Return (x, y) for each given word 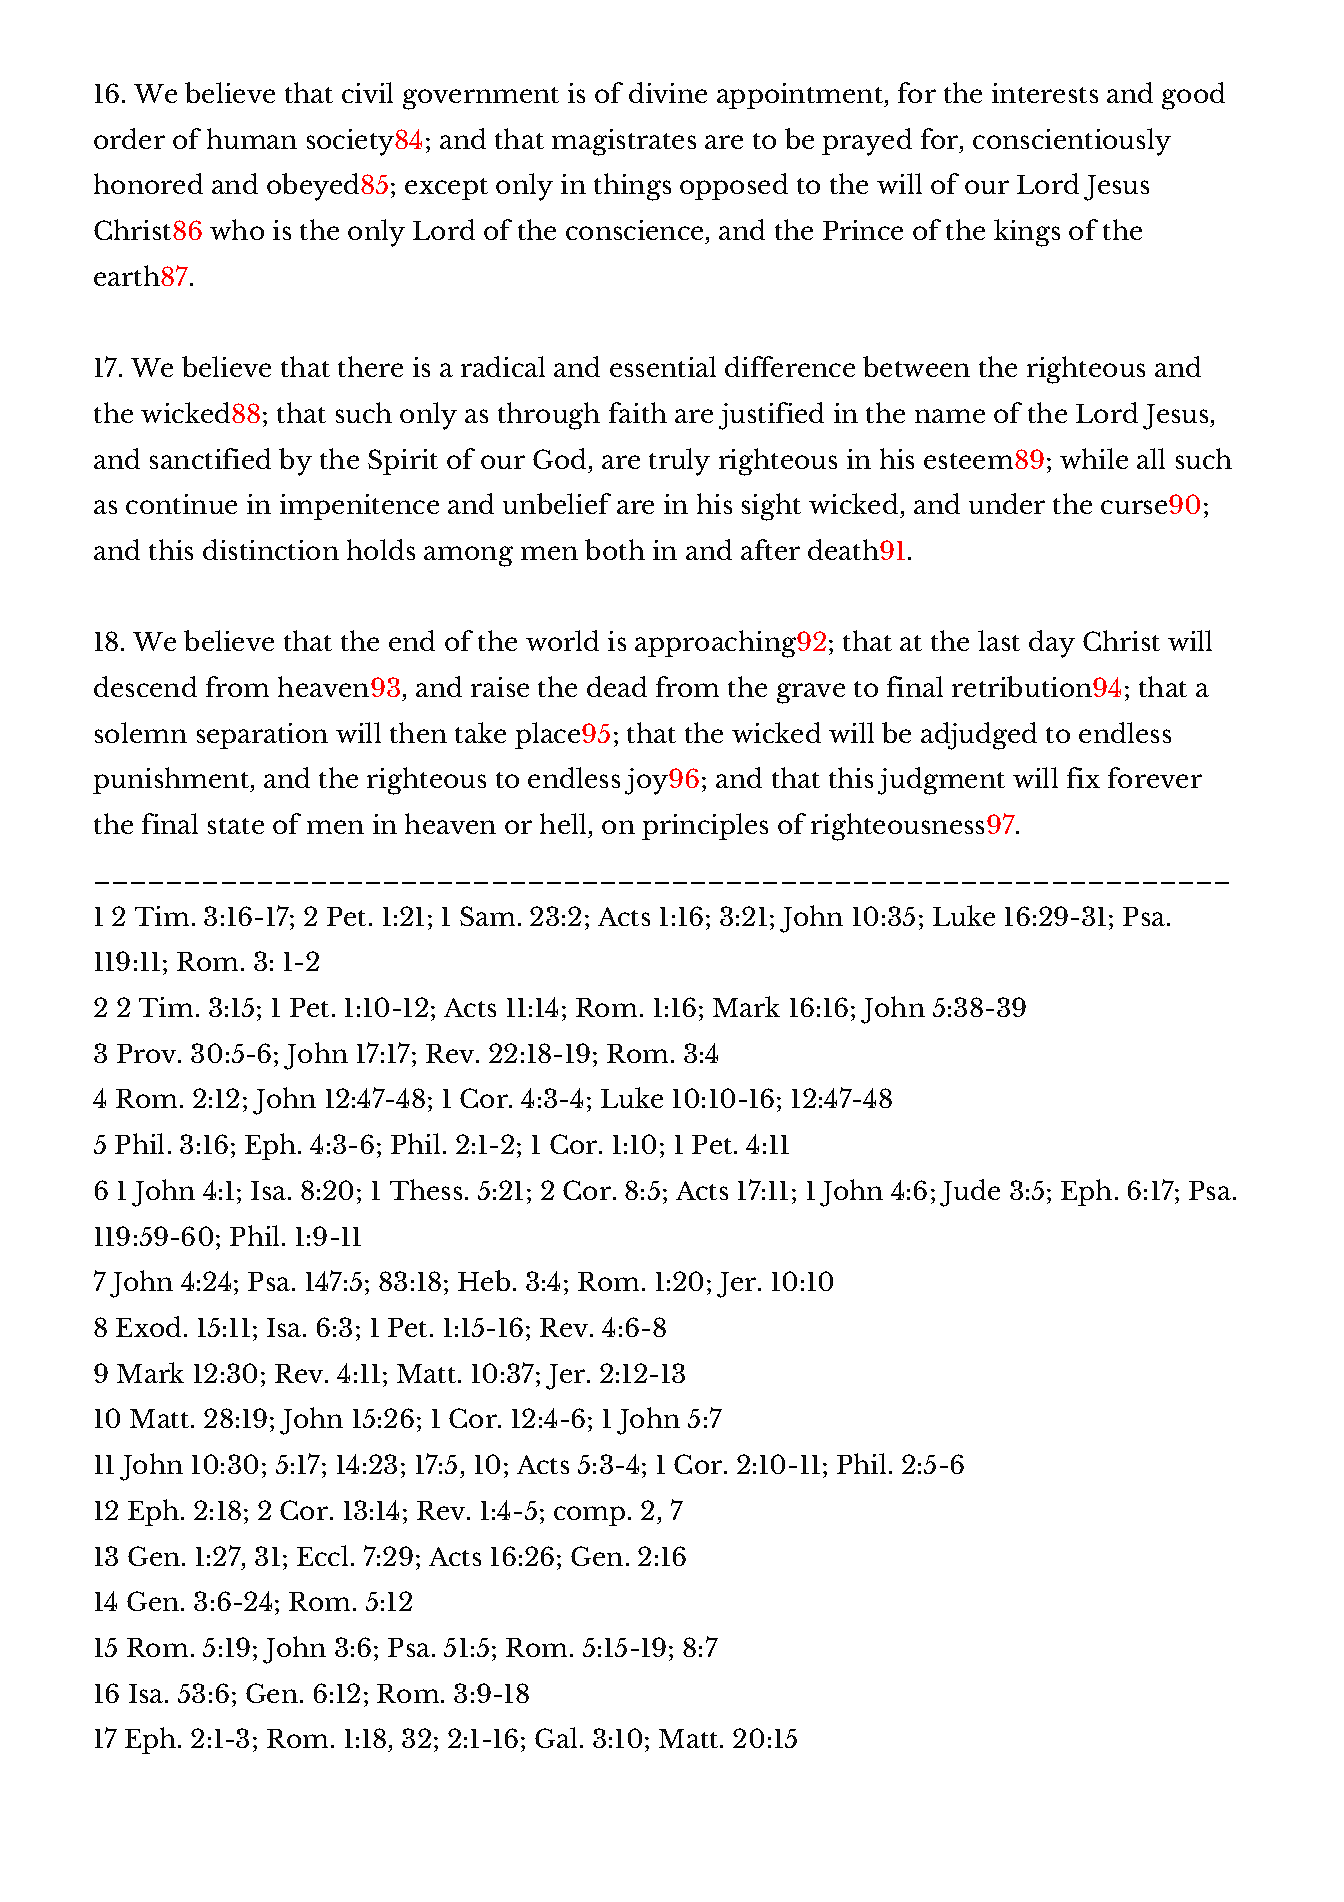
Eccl (322, 1555)
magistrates (624, 142)
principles (705, 826)
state (236, 826)
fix (1083, 777)
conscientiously (1072, 142)
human (252, 138)
